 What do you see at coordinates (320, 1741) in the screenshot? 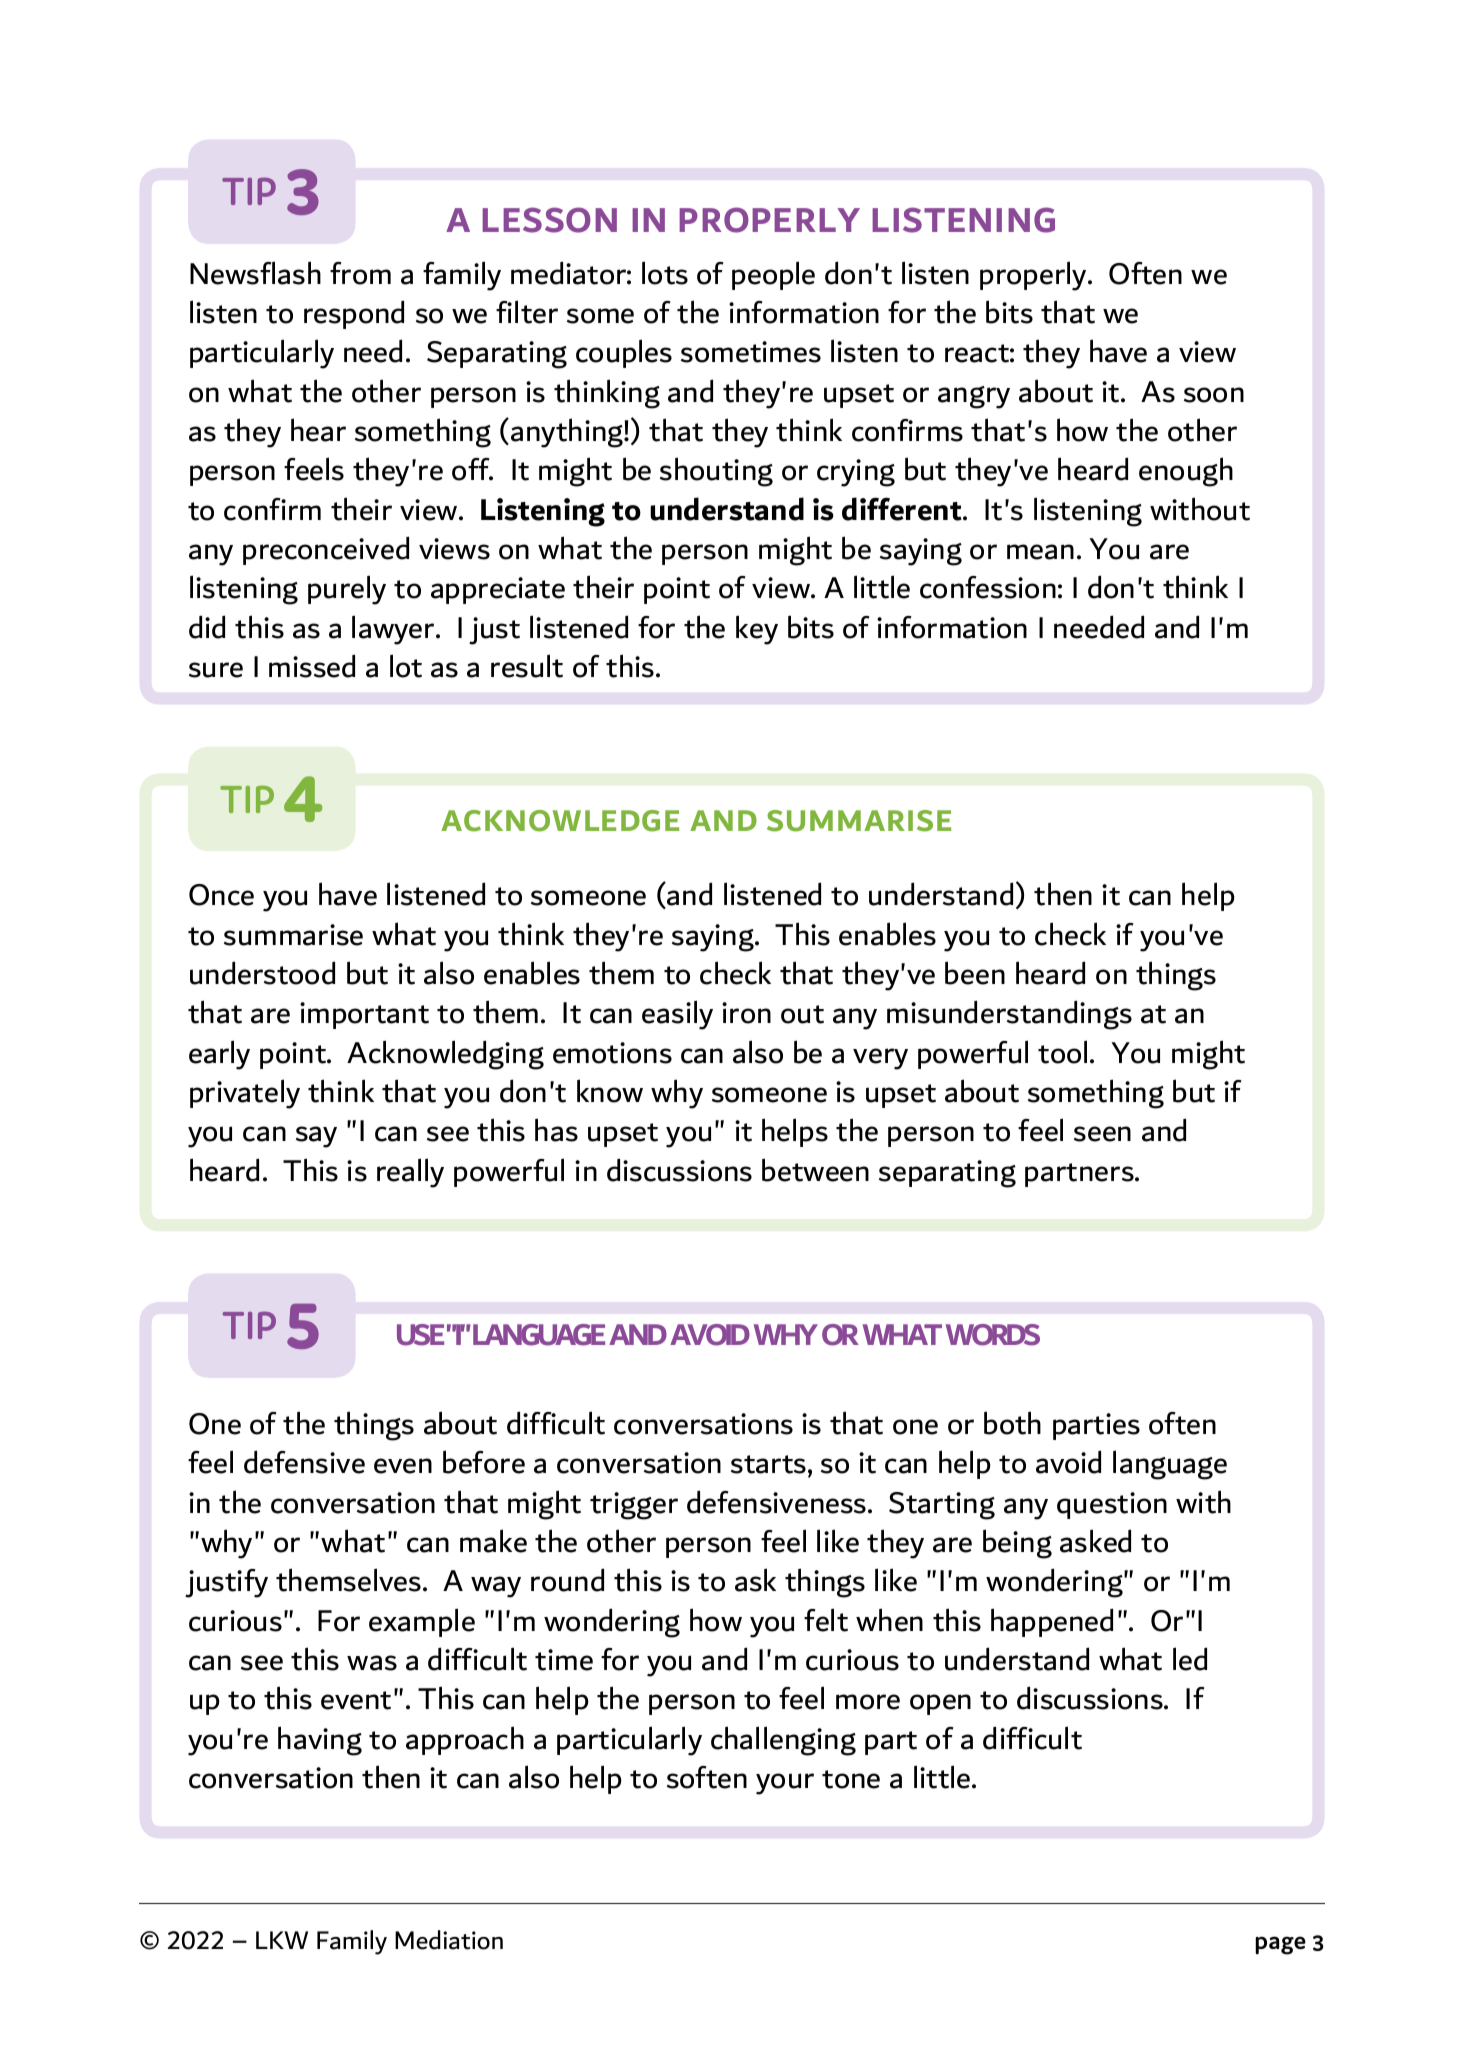
I see `having` at bounding box center [320, 1741].
